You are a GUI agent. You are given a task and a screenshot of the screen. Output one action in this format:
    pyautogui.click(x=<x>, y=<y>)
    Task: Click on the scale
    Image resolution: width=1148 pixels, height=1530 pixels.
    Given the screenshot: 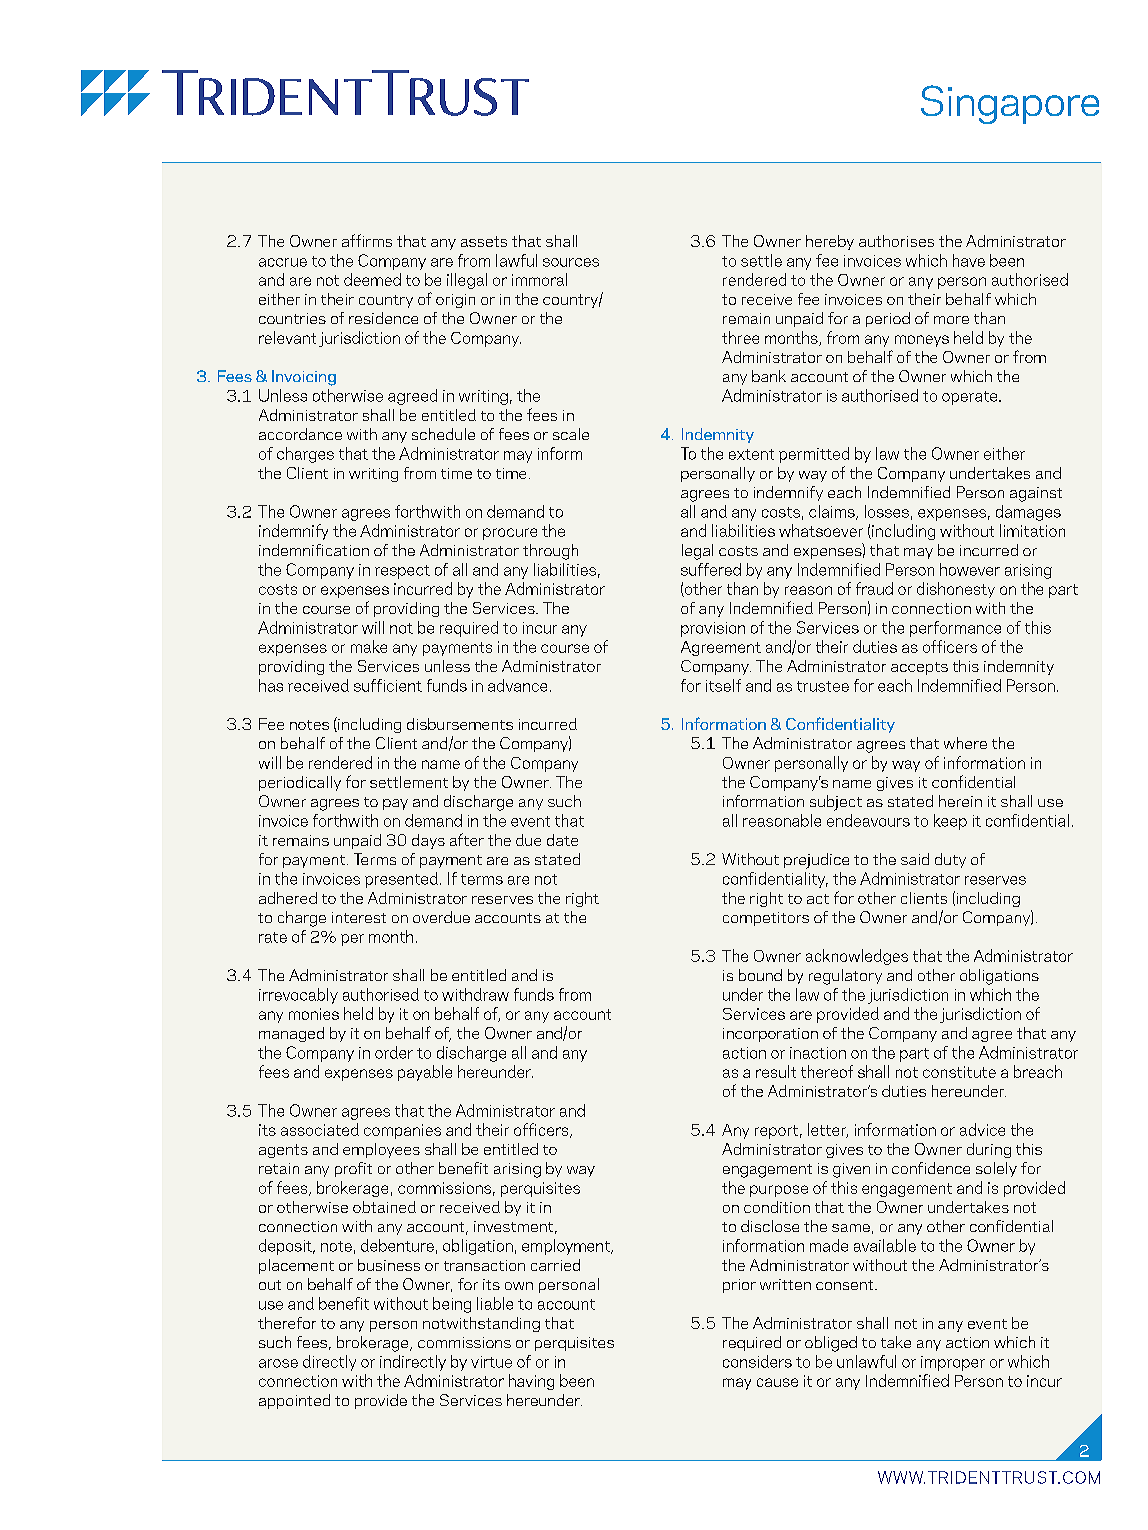 What is the action you would take?
    pyautogui.click(x=571, y=434)
